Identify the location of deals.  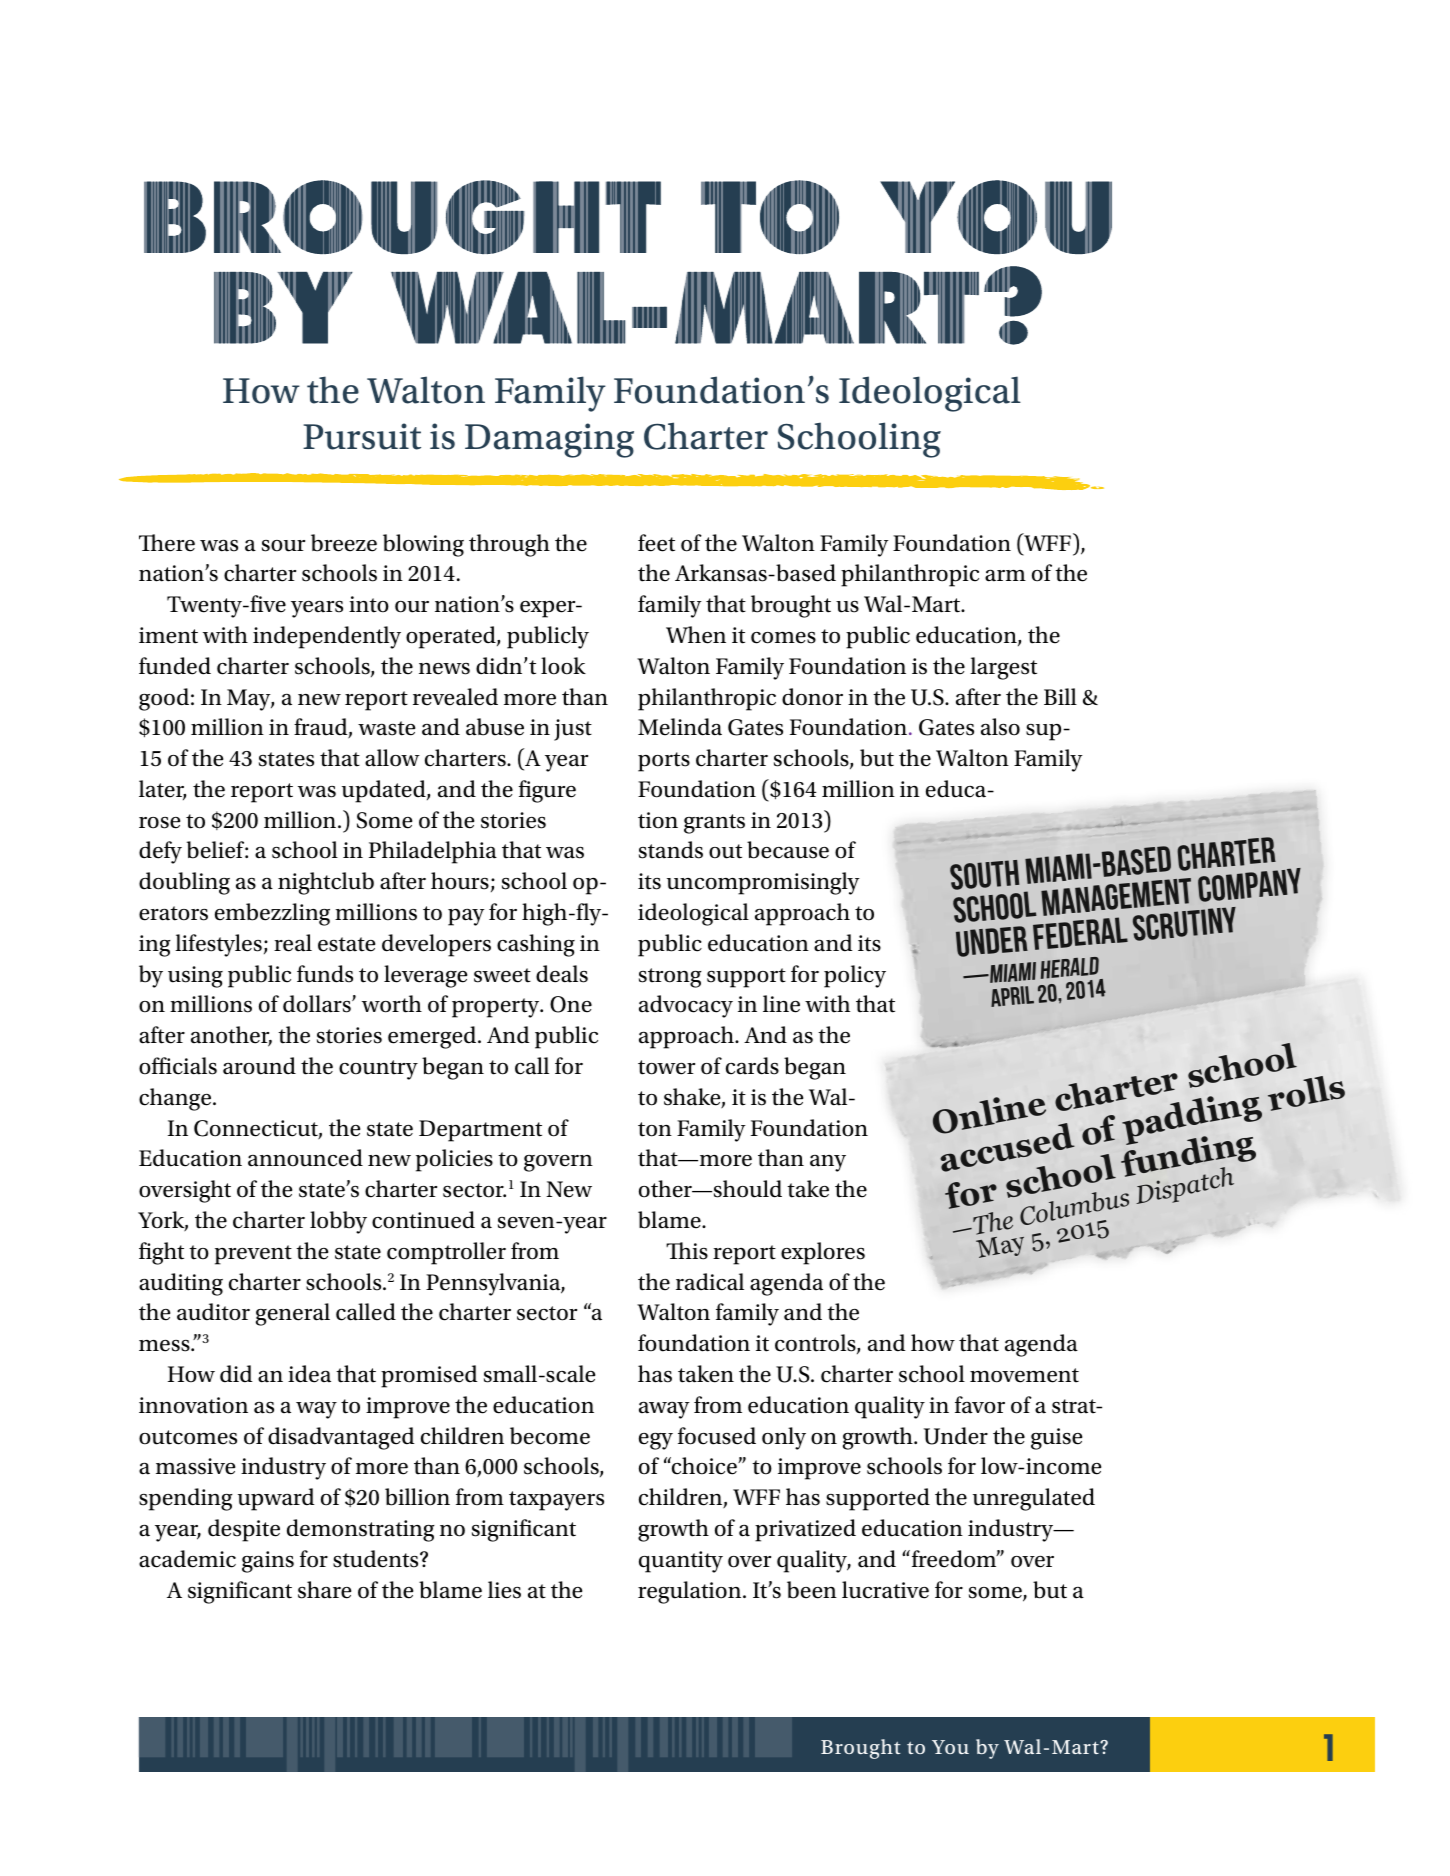
(562, 974).
